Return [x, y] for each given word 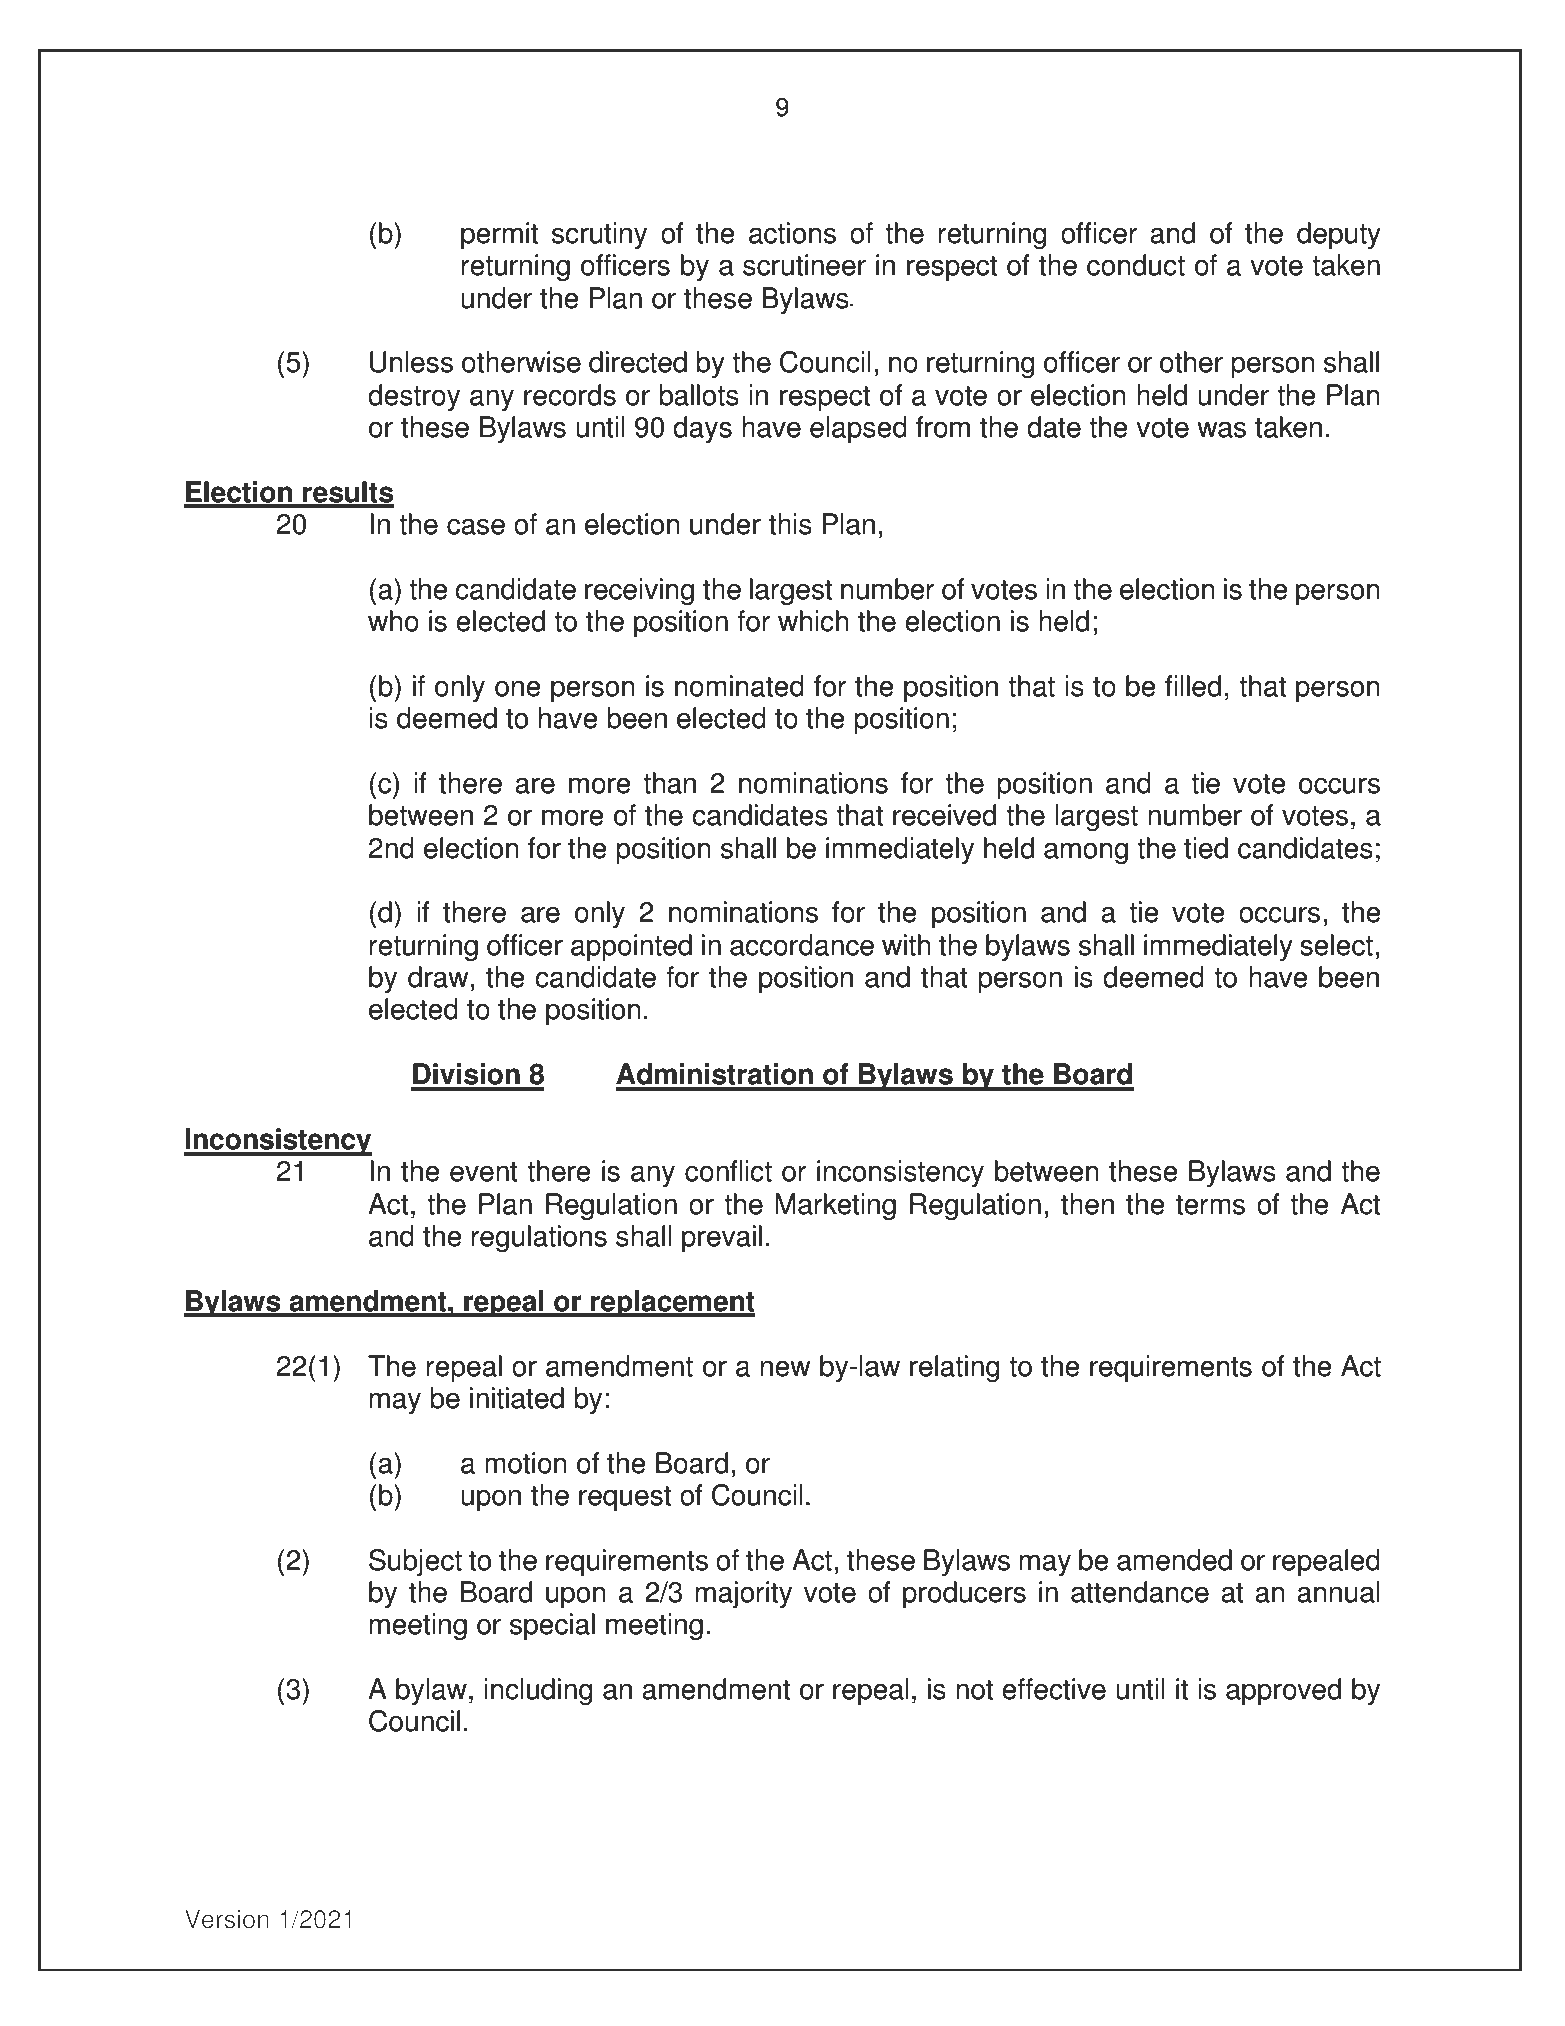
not [974, 1690]
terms [1210, 1205]
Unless [411, 362]
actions [792, 233]
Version [227, 1919]
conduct [1136, 265]
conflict [728, 1171]
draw [439, 977]
